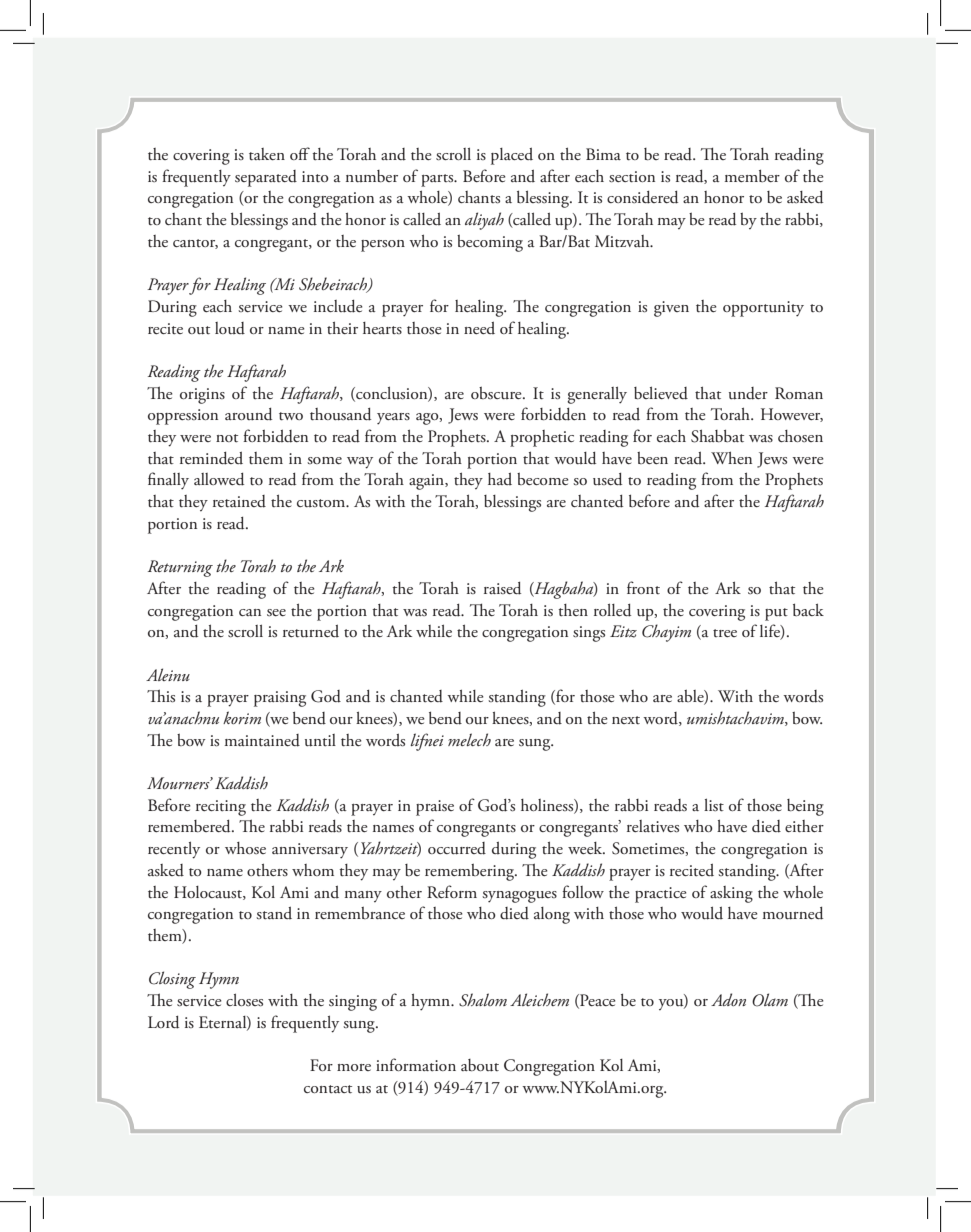 The image size is (971, 1232). What do you see at coordinates (642, 197) in the document?
I see `considered` at bounding box center [642, 197].
